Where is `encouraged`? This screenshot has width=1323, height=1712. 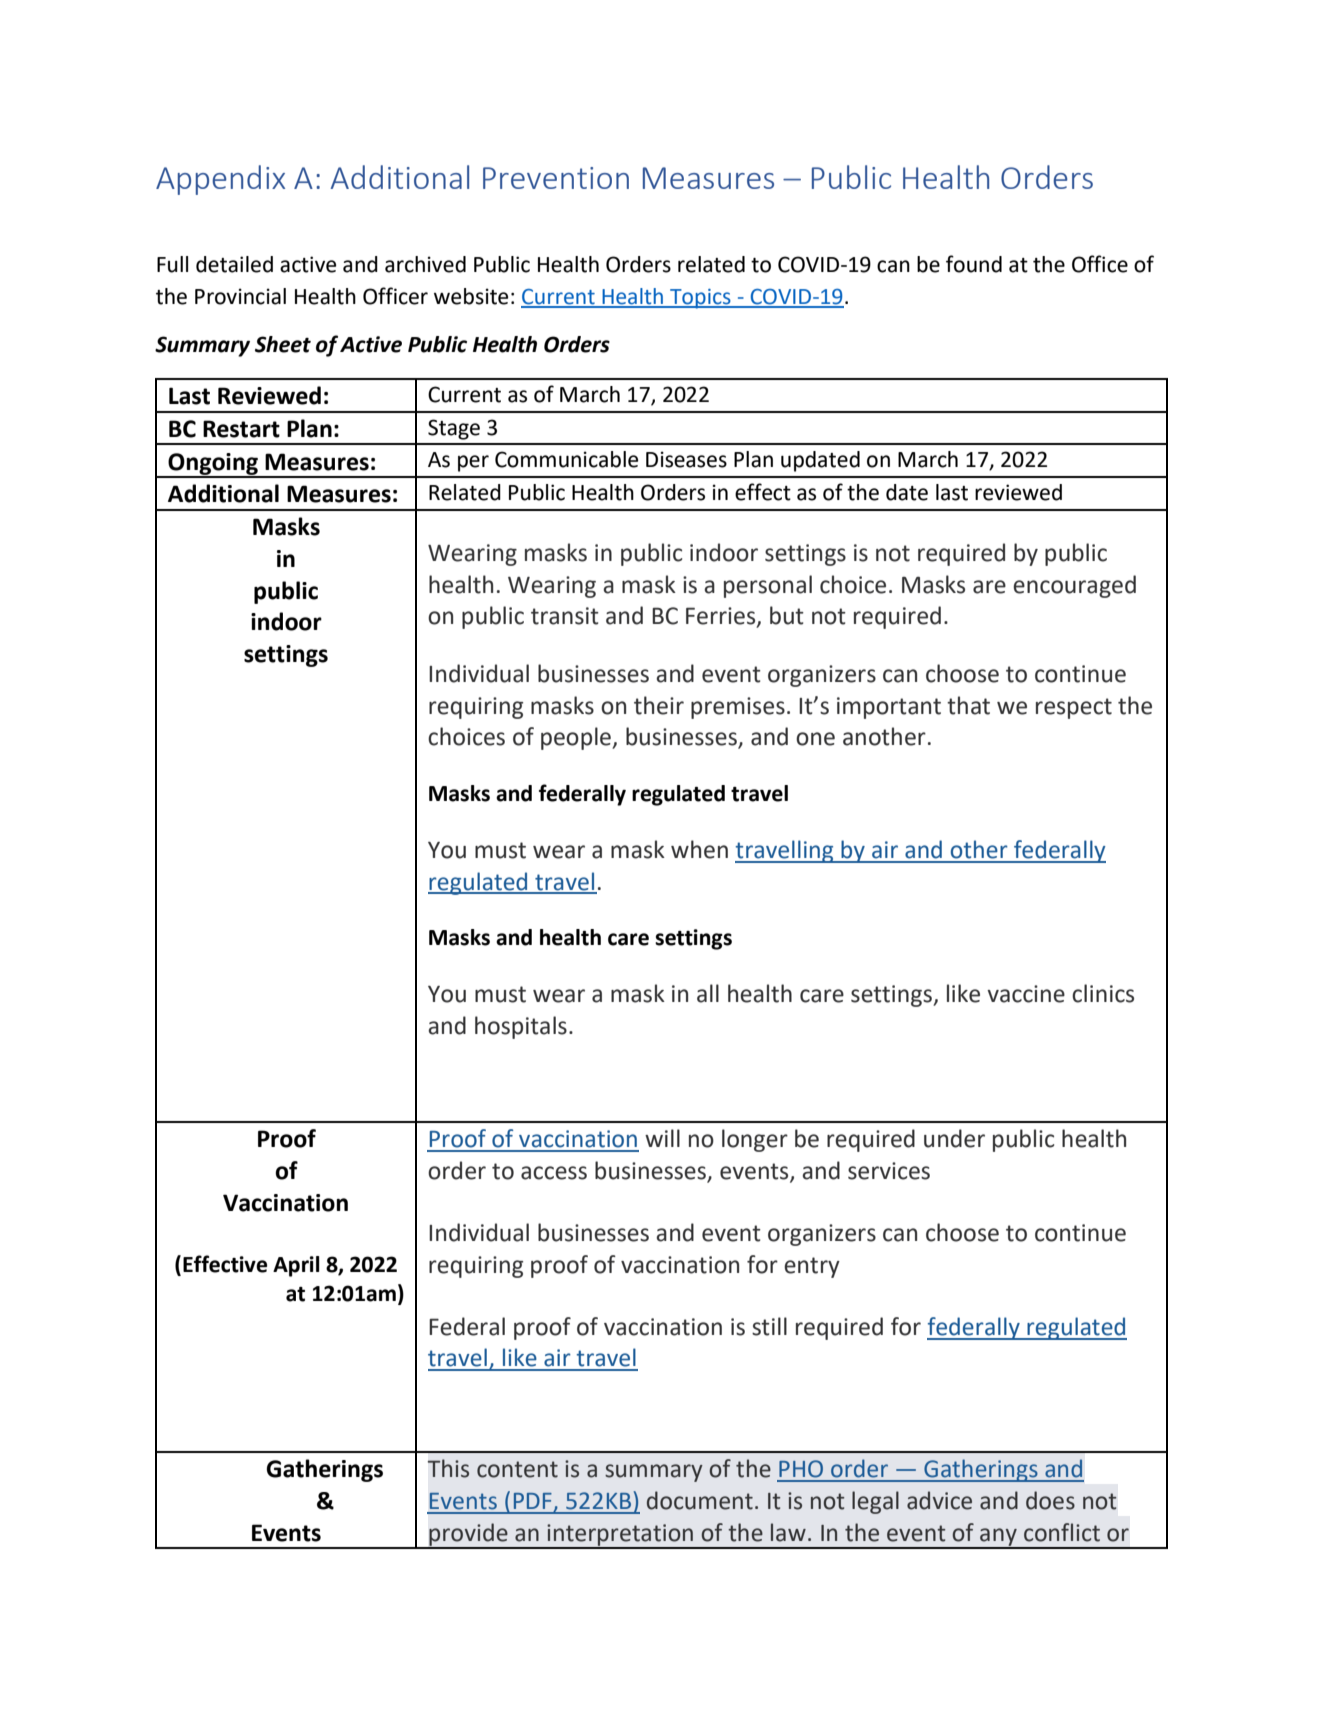 encouraged is located at coordinates (1074, 586).
